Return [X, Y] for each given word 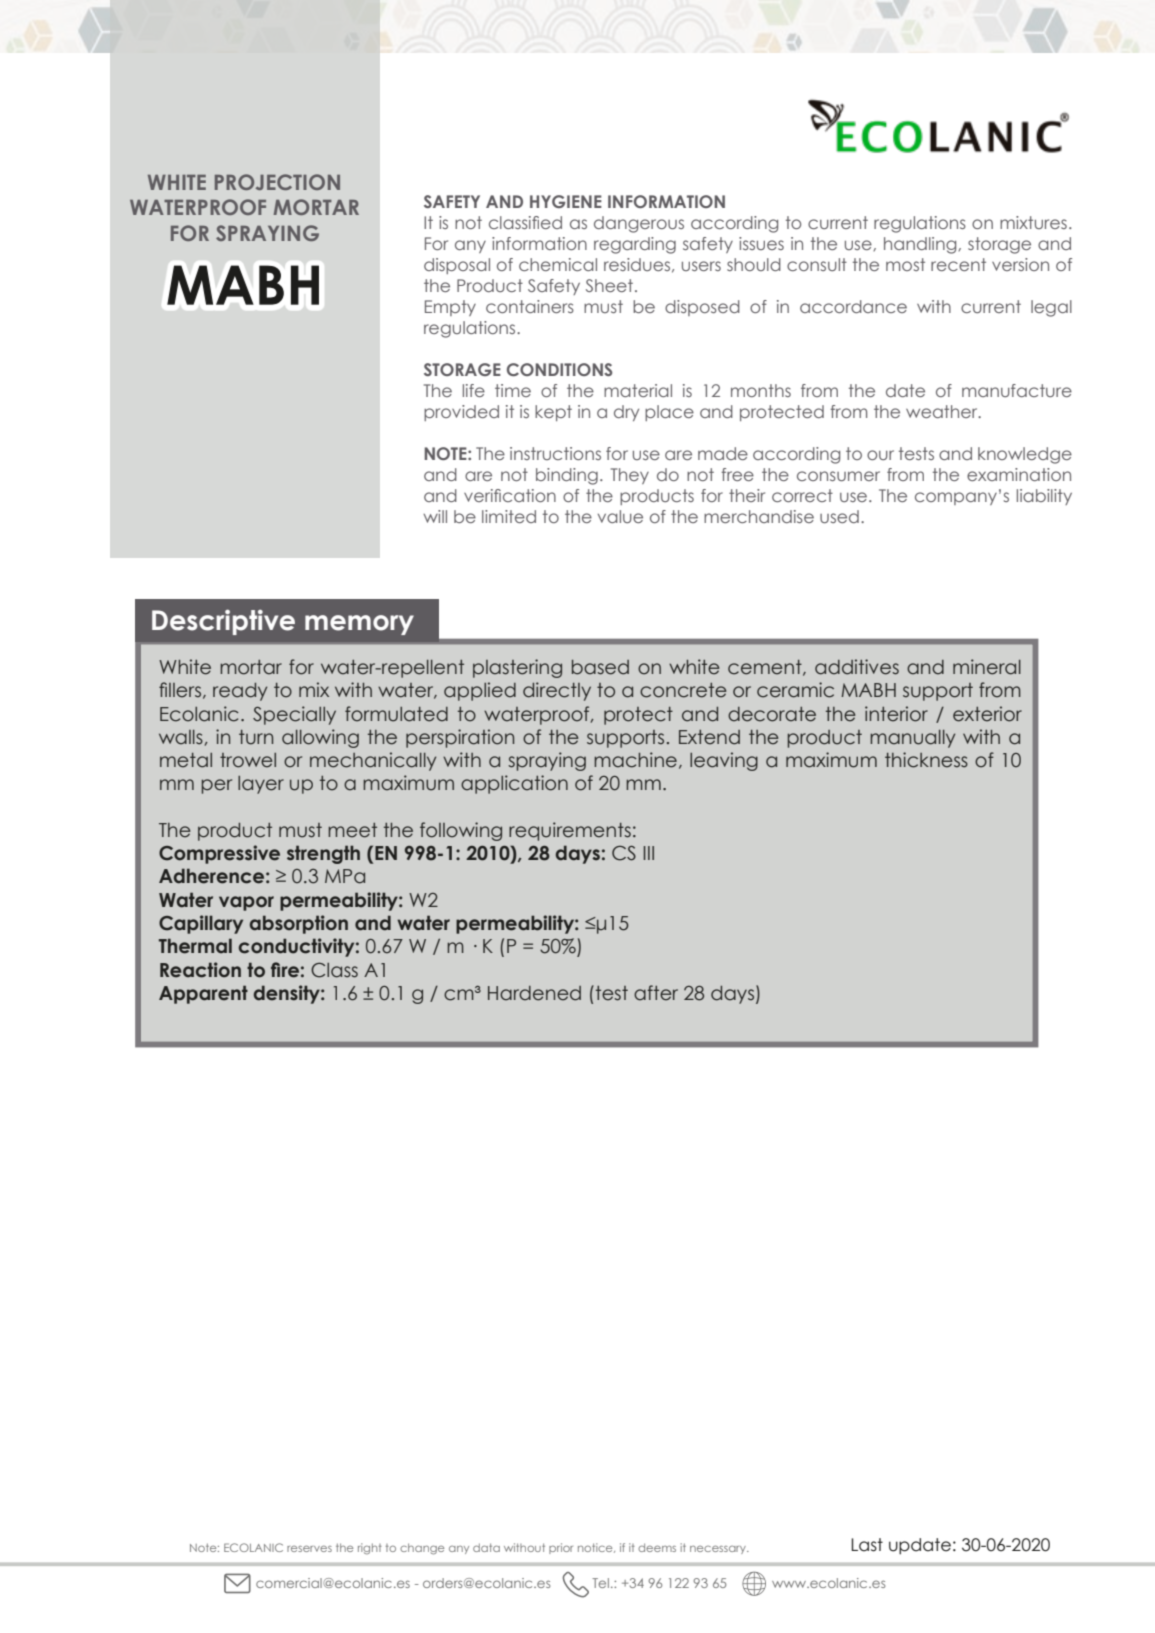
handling [921, 245]
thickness [926, 760]
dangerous [639, 224]
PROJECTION [277, 182]
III [649, 853]
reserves [309, 1548]
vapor [246, 903]
